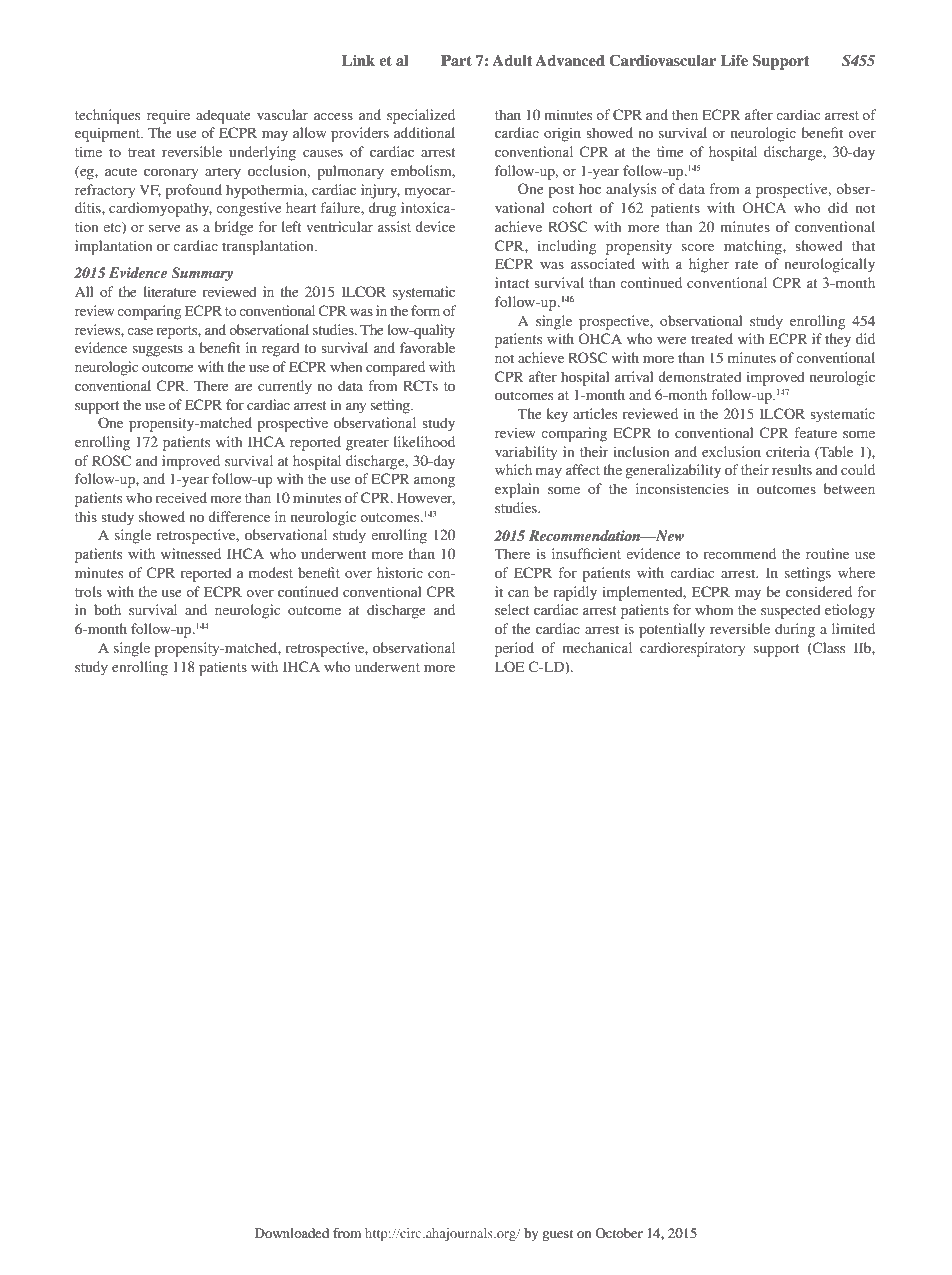 The width and height of the document is (952, 1275). Describe the element at coordinates (168, 116) in the document. I see `require` at that location.
